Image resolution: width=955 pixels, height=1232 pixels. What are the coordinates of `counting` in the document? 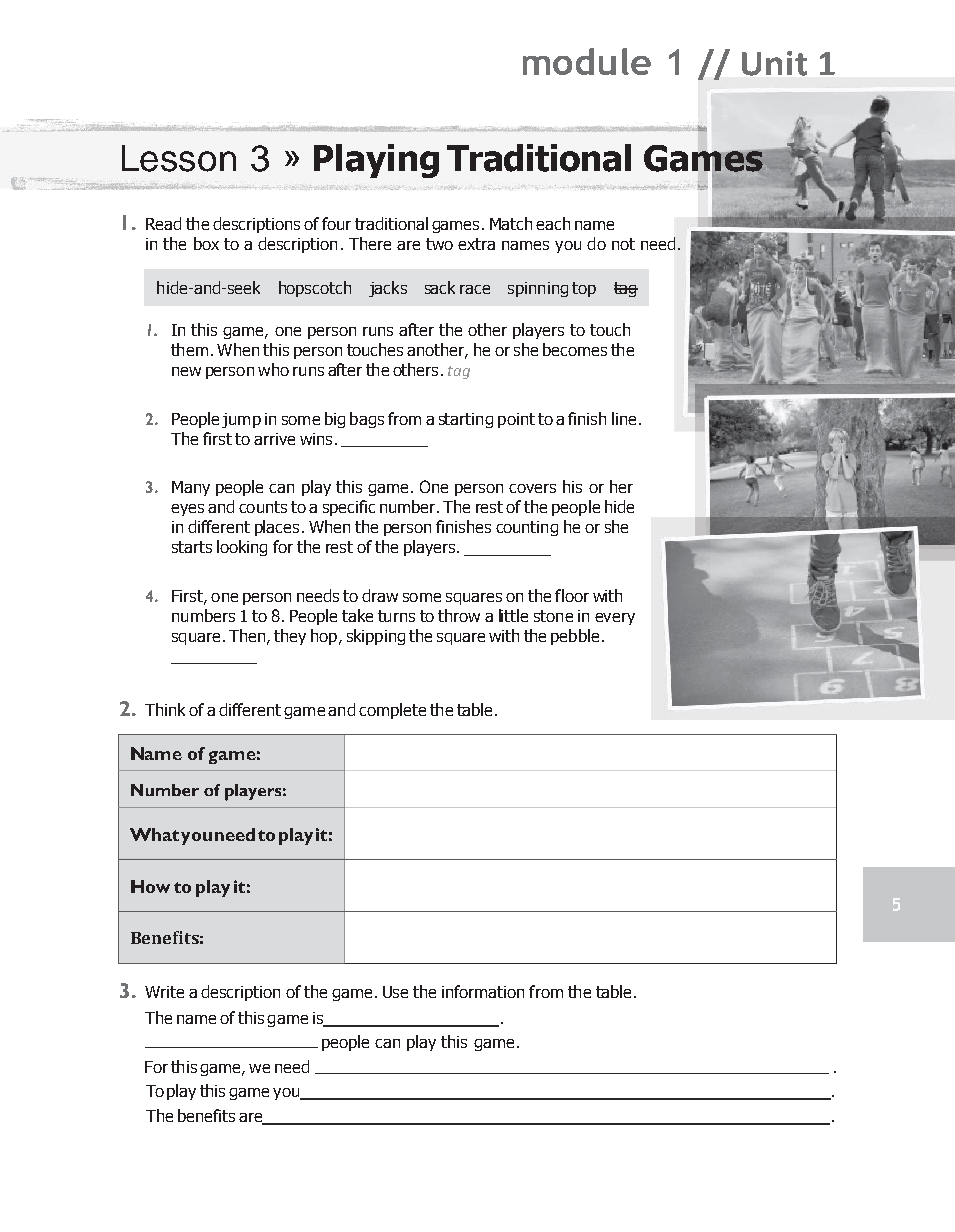 It's located at (527, 528).
